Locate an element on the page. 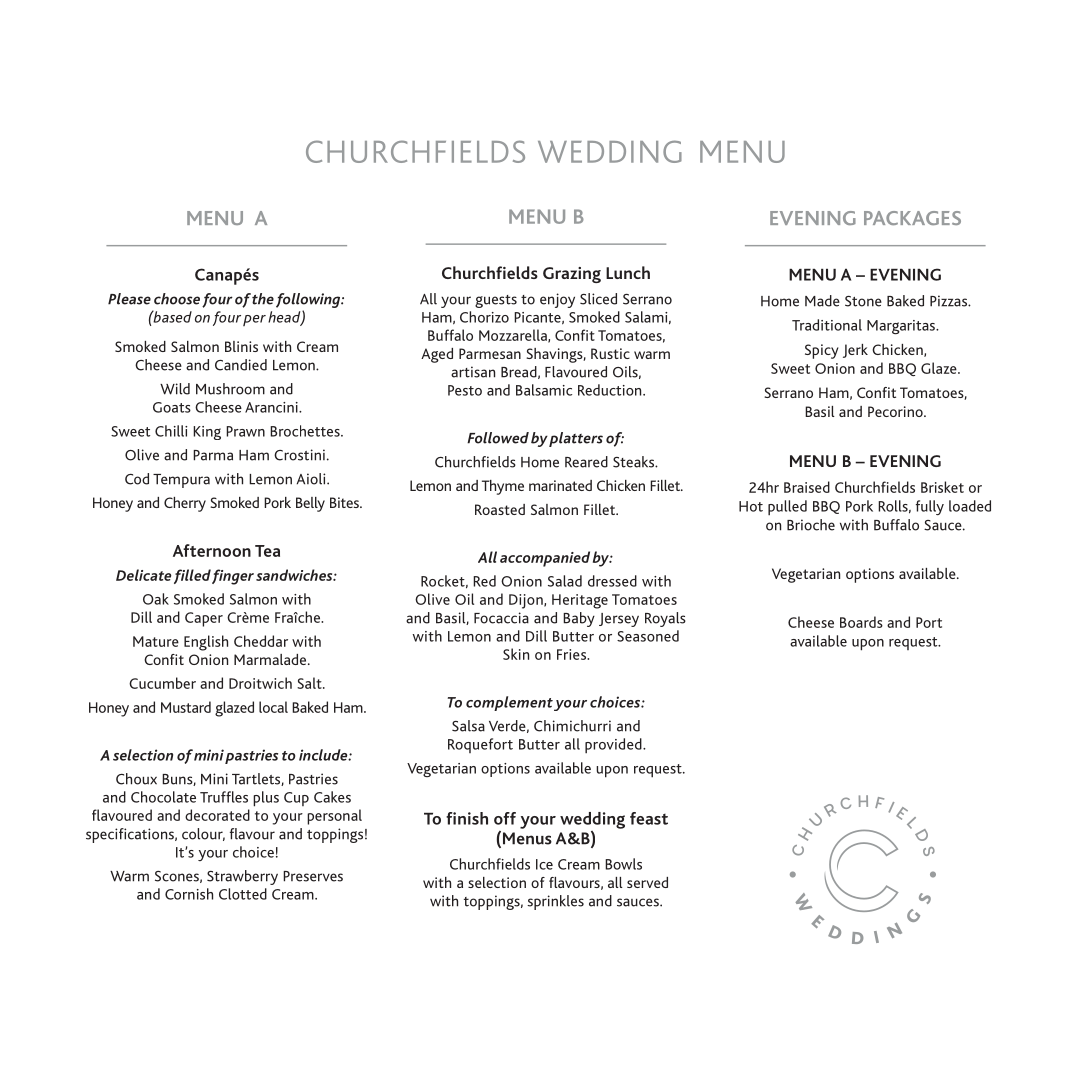 Image resolution: width=1092 pixels, height=1092 pixels. the is located at coordinates (263, 299).
